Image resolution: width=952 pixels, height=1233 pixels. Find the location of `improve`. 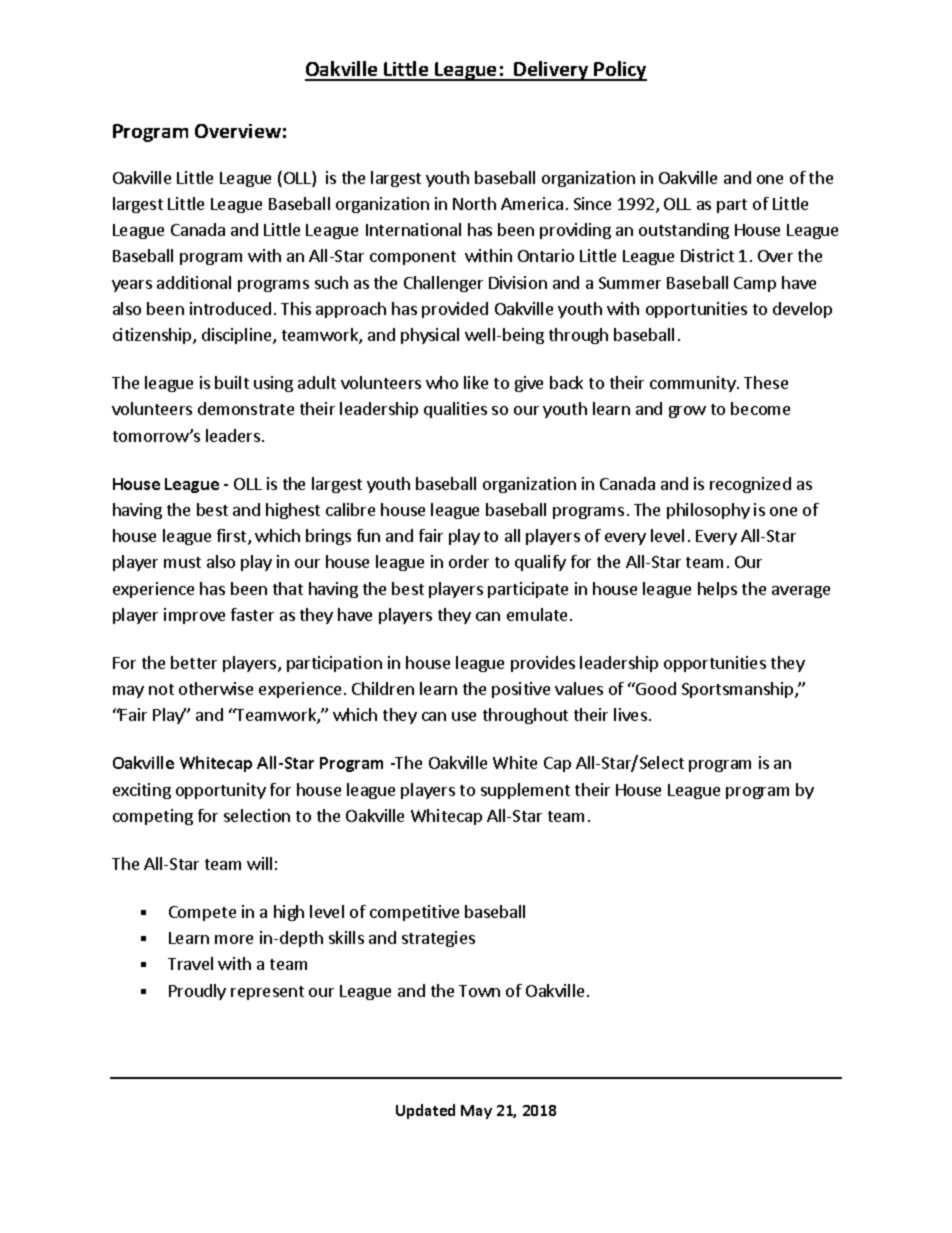

improve is located at coordinates (194, 616).
